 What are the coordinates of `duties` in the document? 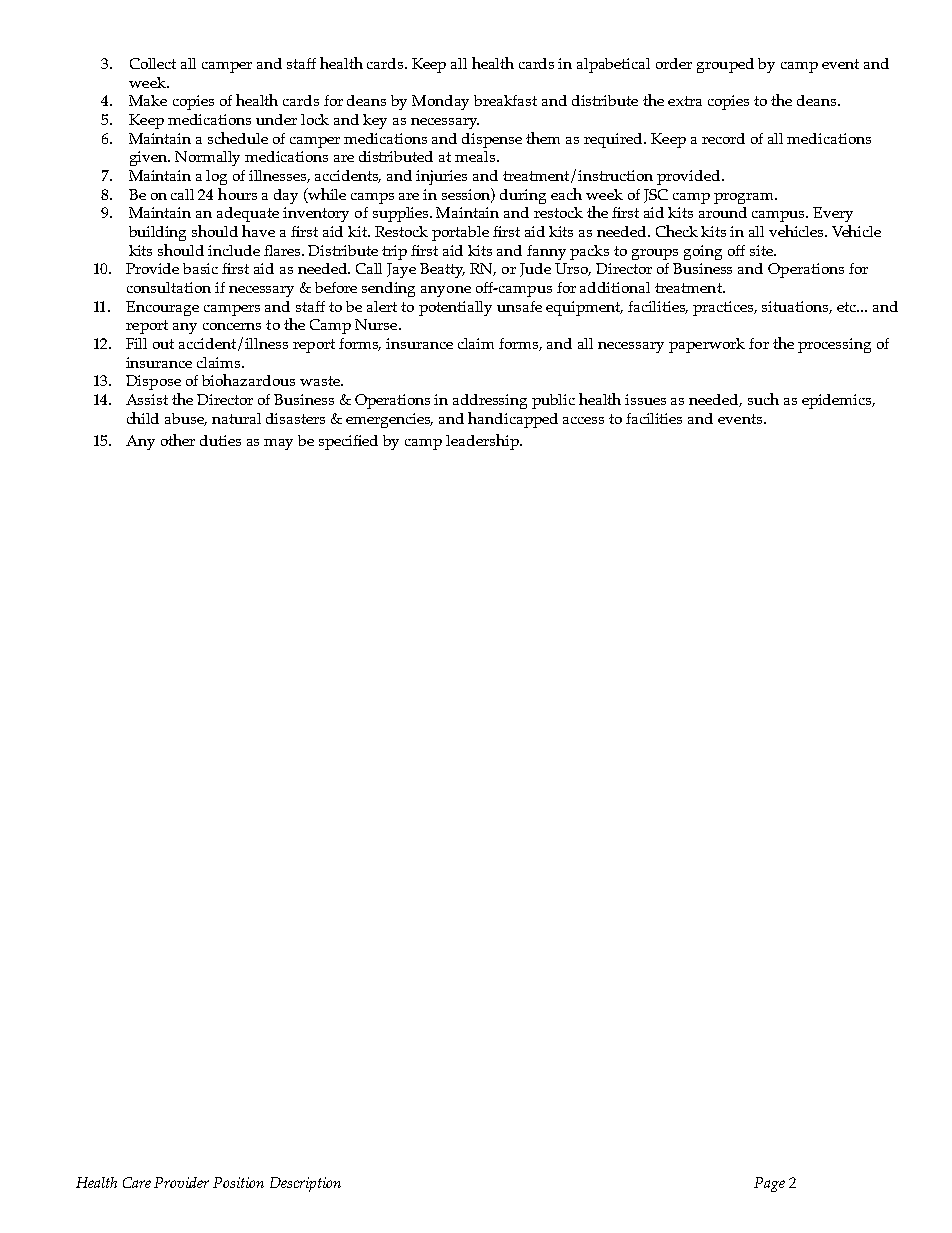 It's located at (220, 440).
